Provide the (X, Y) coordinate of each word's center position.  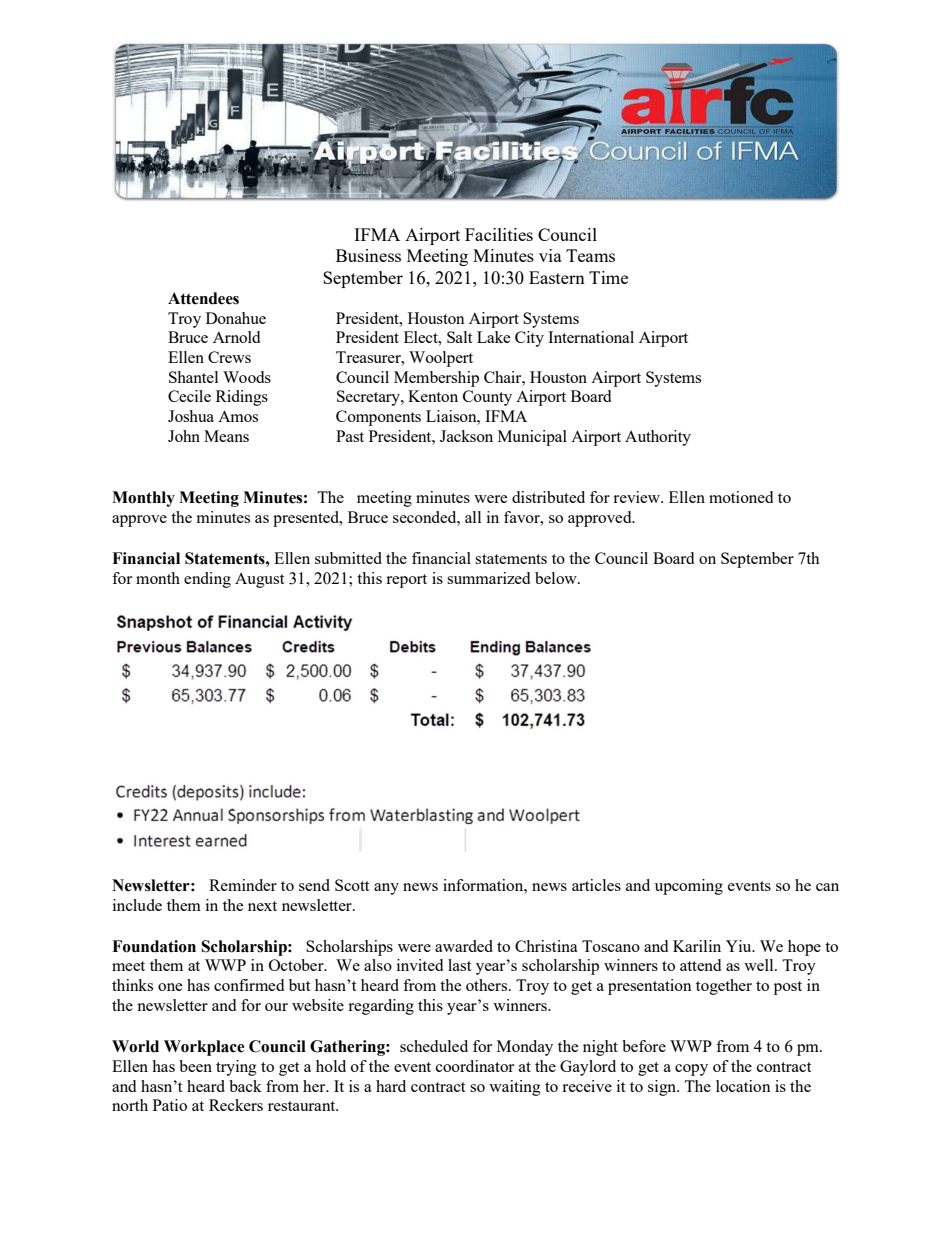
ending (207, 580)
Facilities (499, 234)
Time (608, 277)
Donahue (236, 318)
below (557, 578)
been (195, 1066)
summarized (488, 578)
